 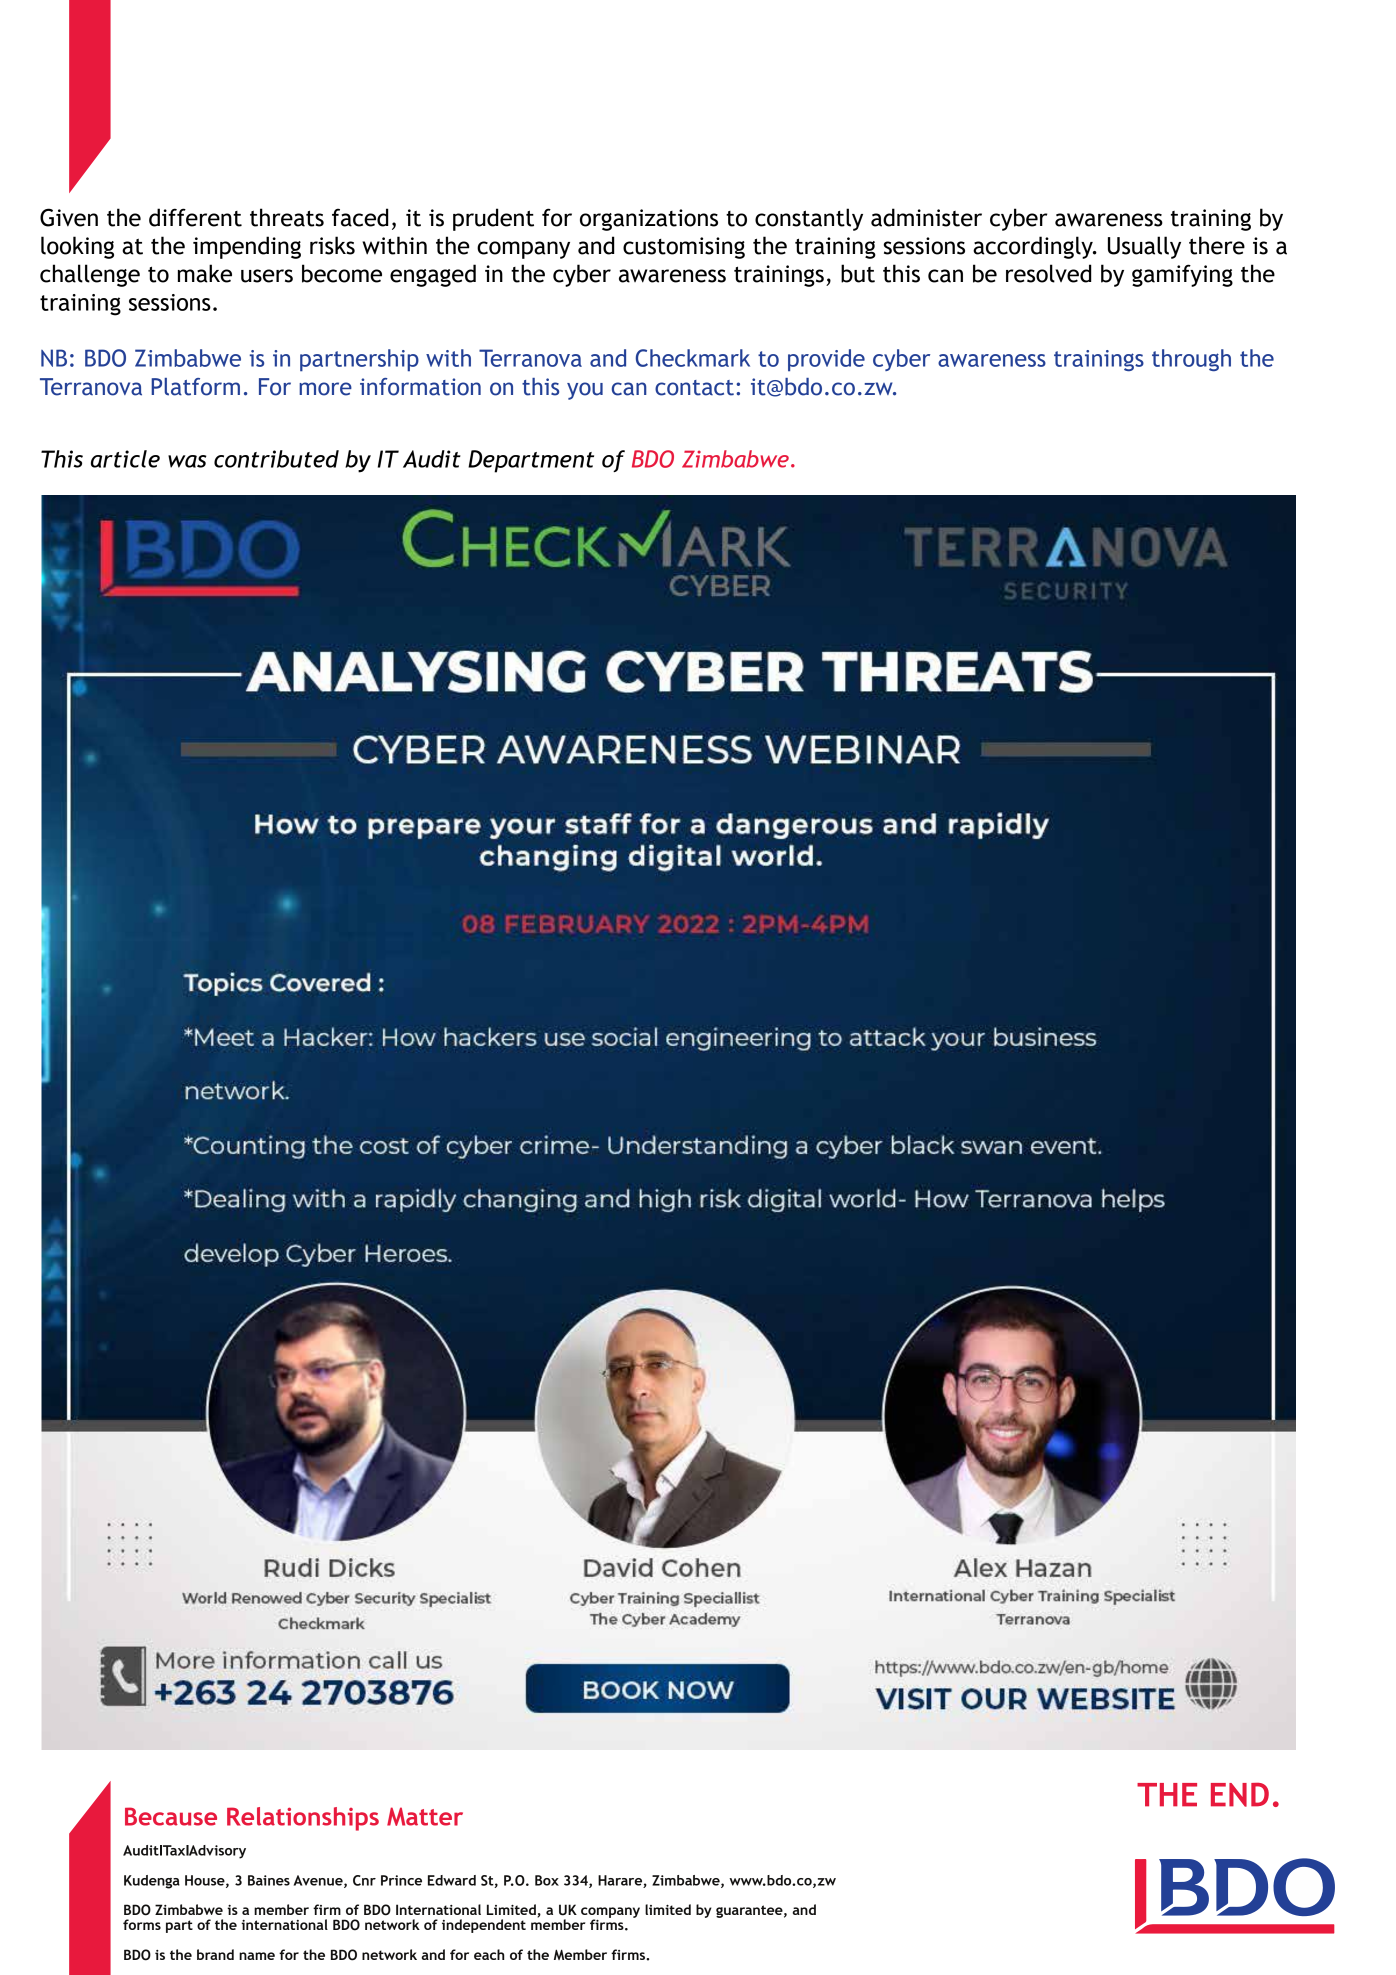 I want to click on independent, so click(x=484, y=1926).
